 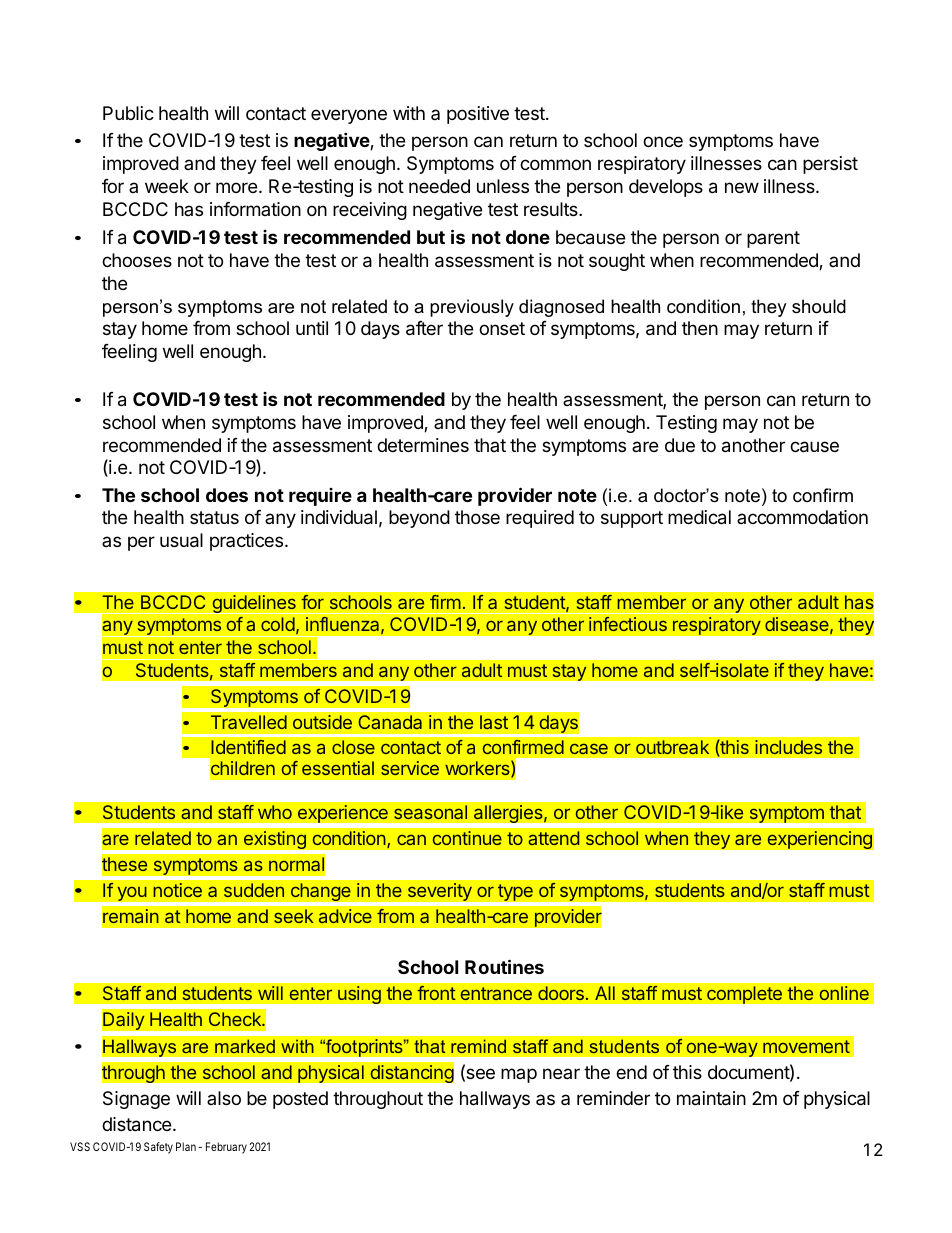 I want to click on until, so click(x=312, y=328).
